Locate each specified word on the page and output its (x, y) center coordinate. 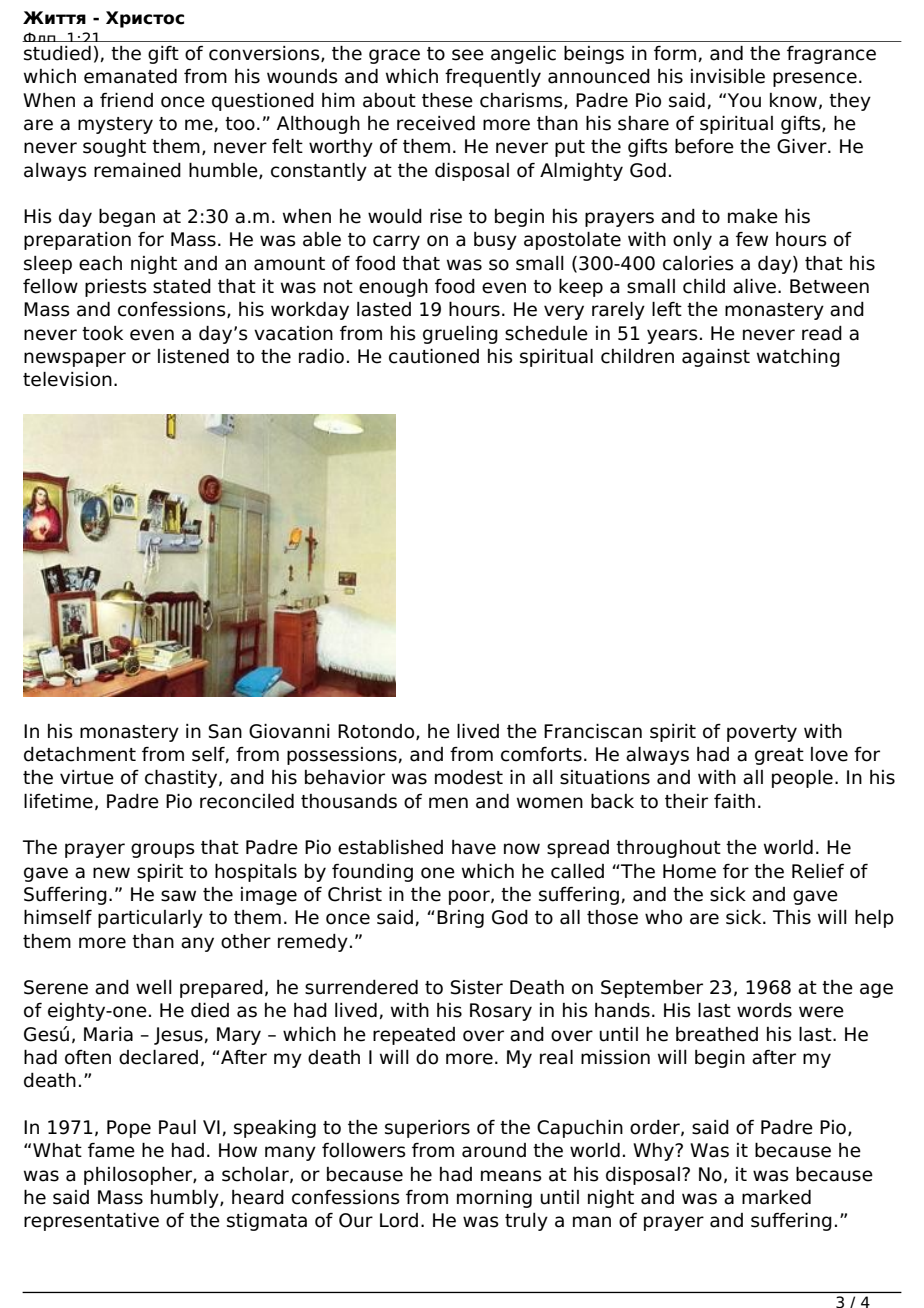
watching (798, 357)
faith (734, 801)
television (67, 379)
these (447, 100)
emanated (130, 76)
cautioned (434, 356)
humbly (186, 1198)
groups (163, 850)
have (474, 847)
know (793, 100)
